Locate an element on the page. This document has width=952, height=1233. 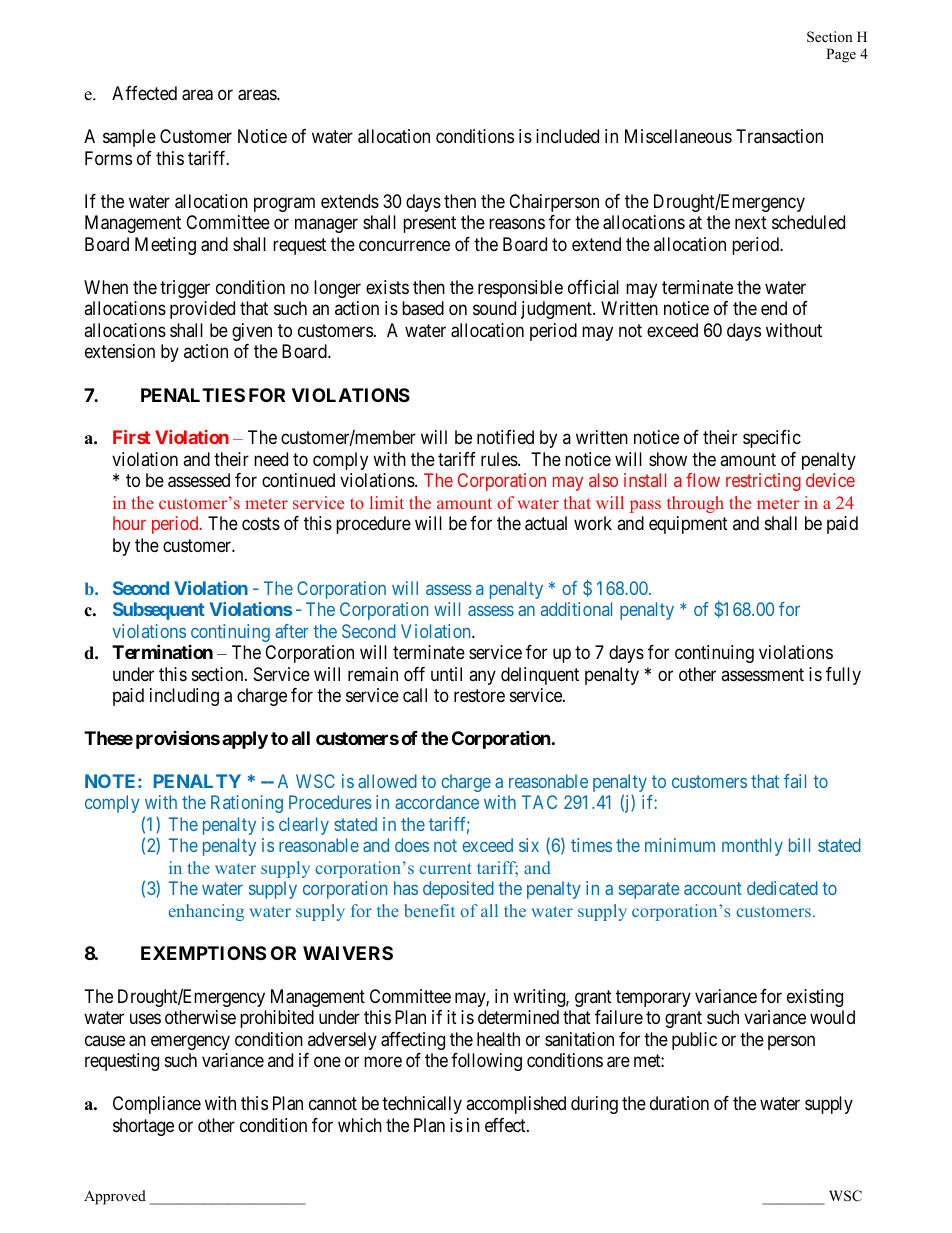
Subsequent is located at coordinates (159, 611).
